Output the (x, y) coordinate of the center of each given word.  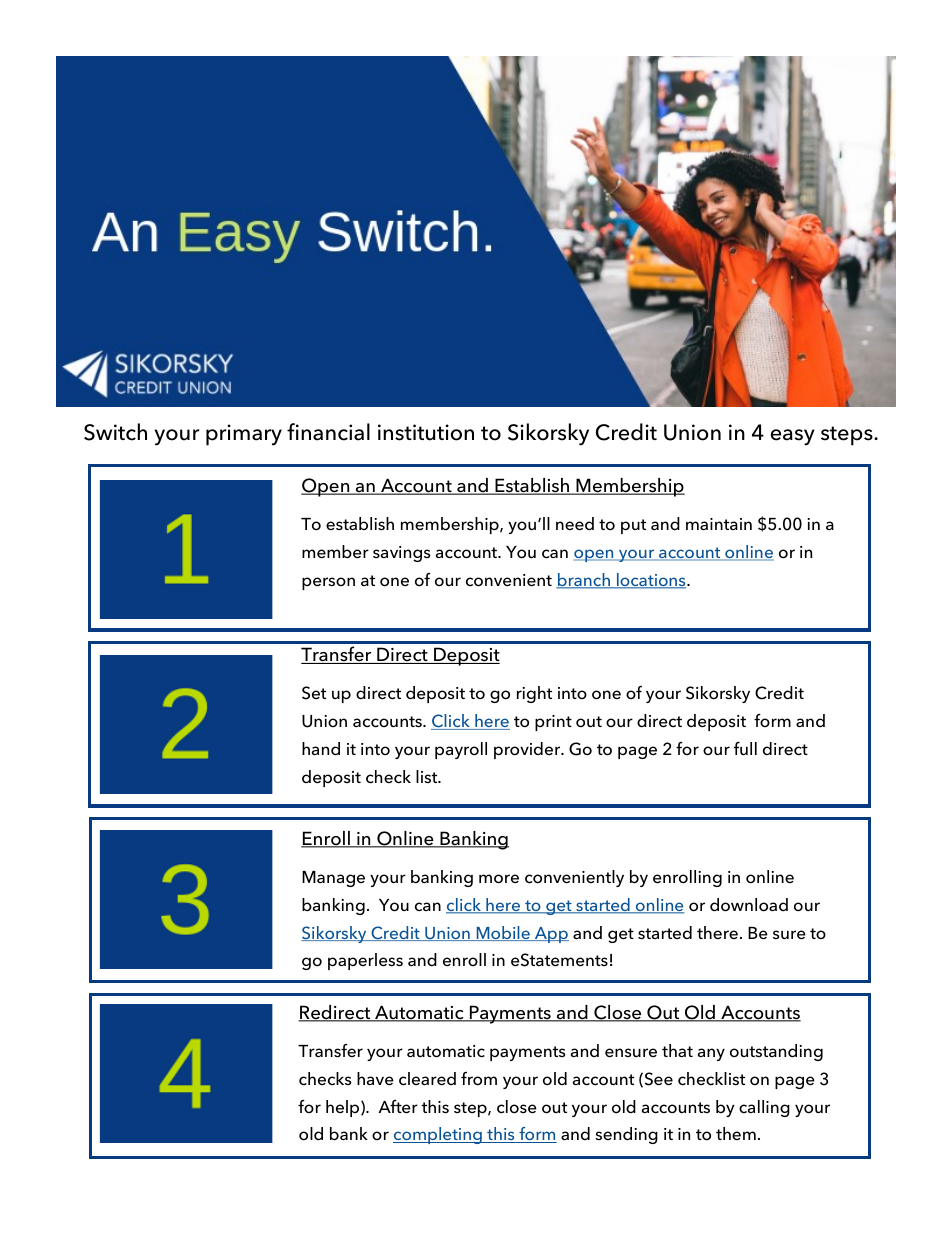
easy (793, 437)
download (749, 905)
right (534, 694)
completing (438, 1135)
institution (426, 432)
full (745, 748)
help (344, 1108)
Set (314, 693)
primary (244, 435)
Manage (333, 879)
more (499, 879)
